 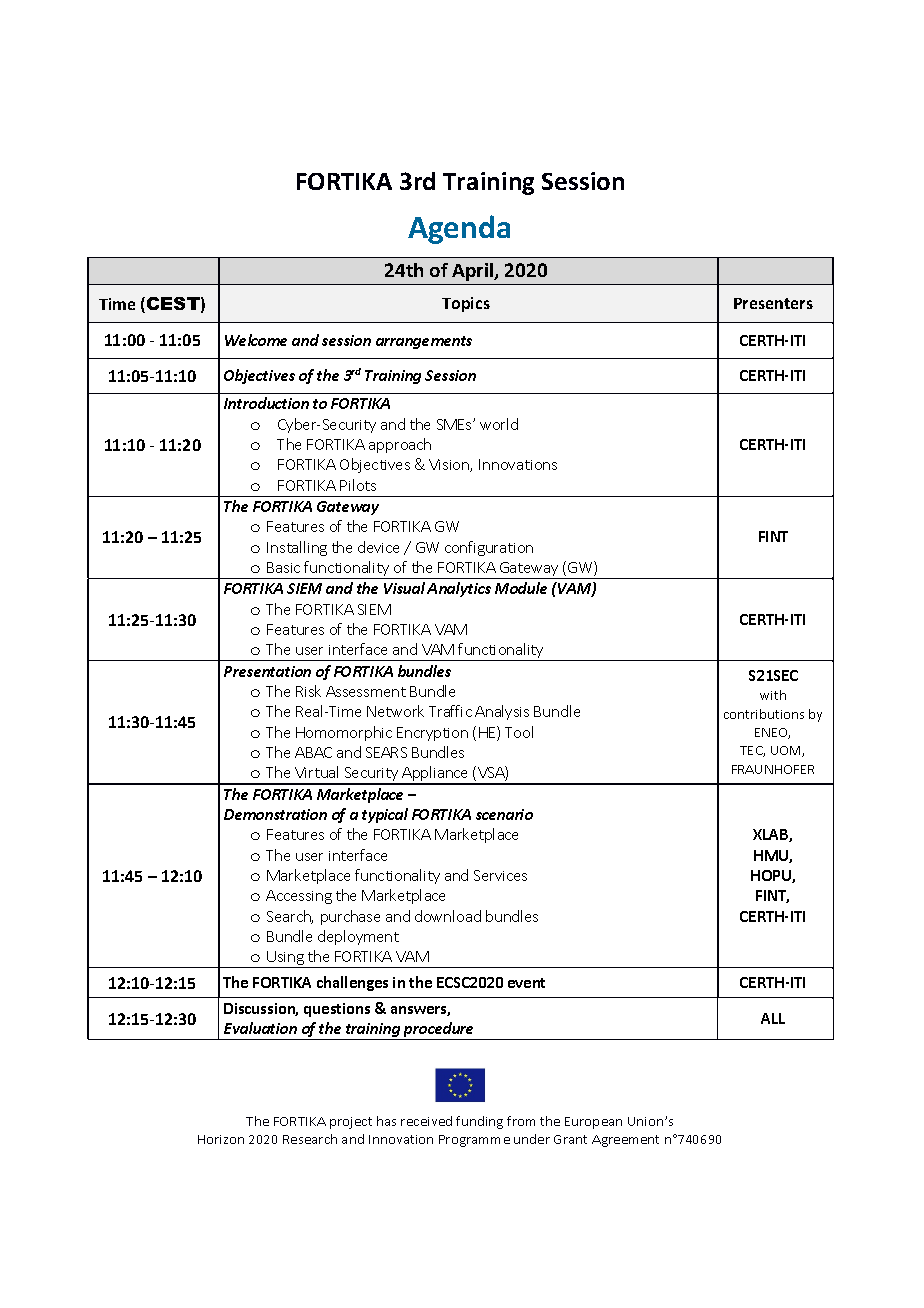 What do you see at coordinates (474, 272) in the screenshot?
I see `April` at bounding box center [474, 272].
